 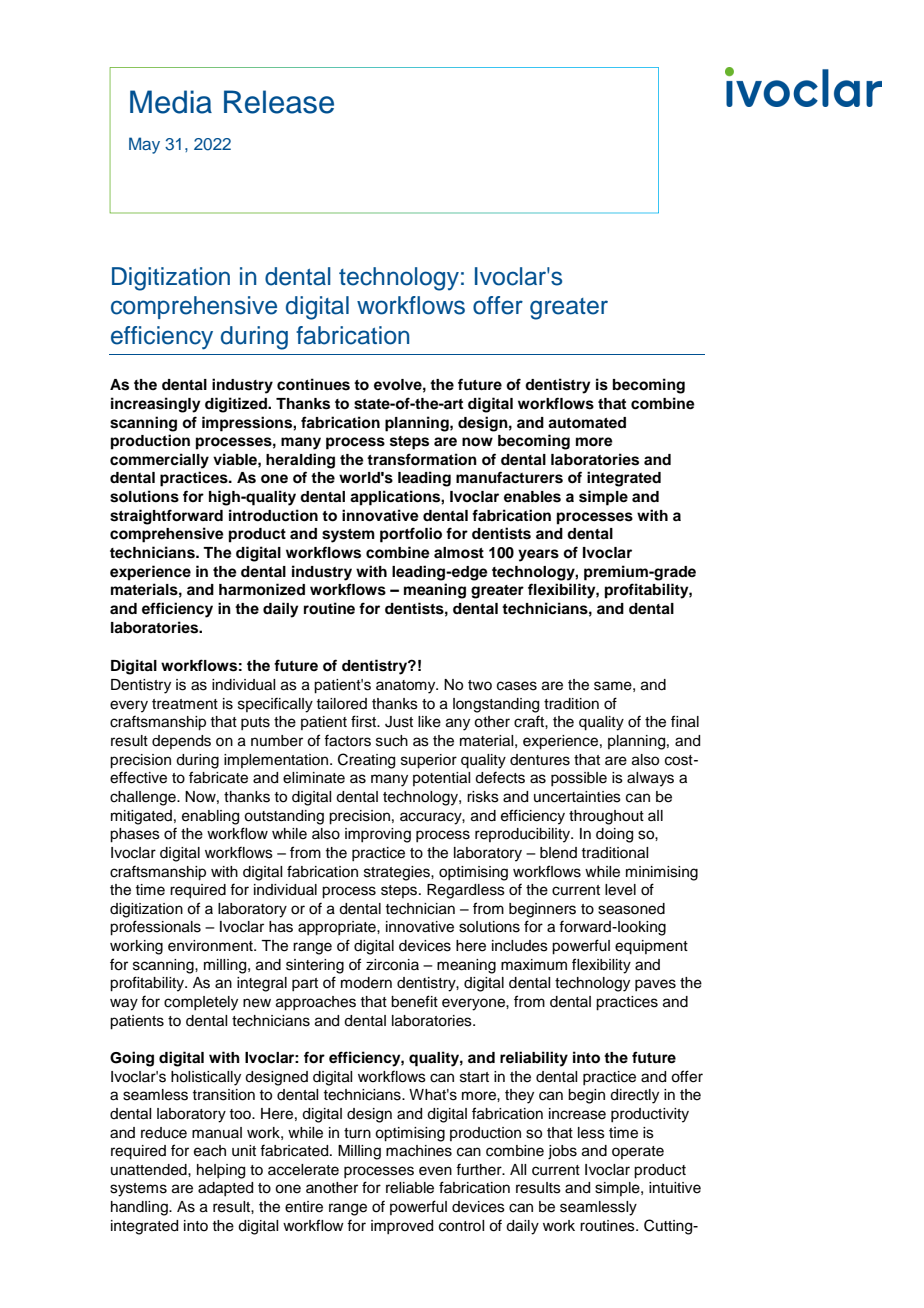 I want to click on reliable, so click(x=410, y=1188).
